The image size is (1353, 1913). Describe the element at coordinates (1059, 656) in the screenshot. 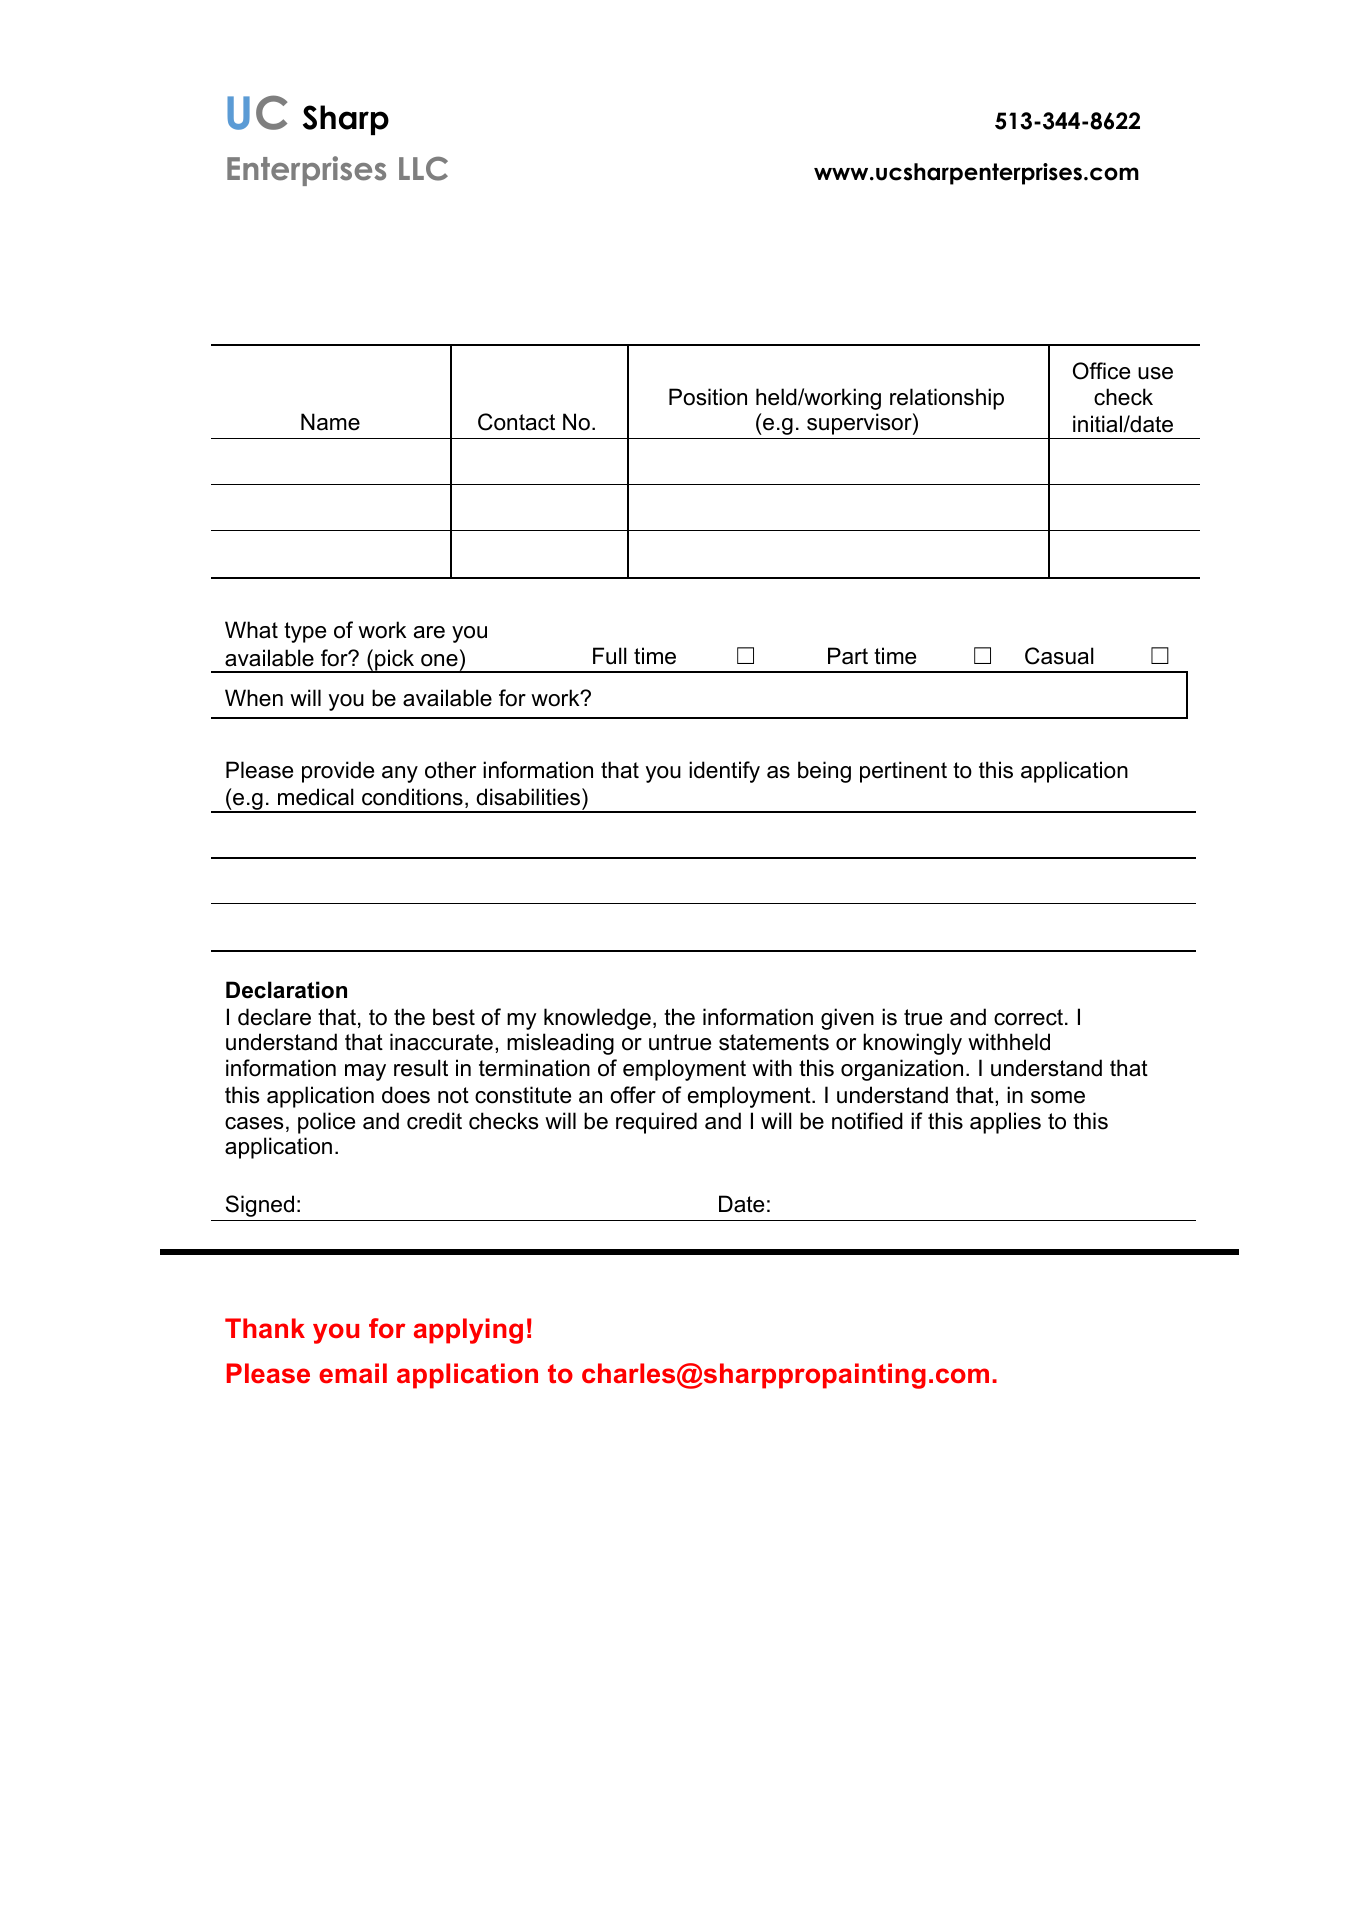

I see `Casual` at that location.
